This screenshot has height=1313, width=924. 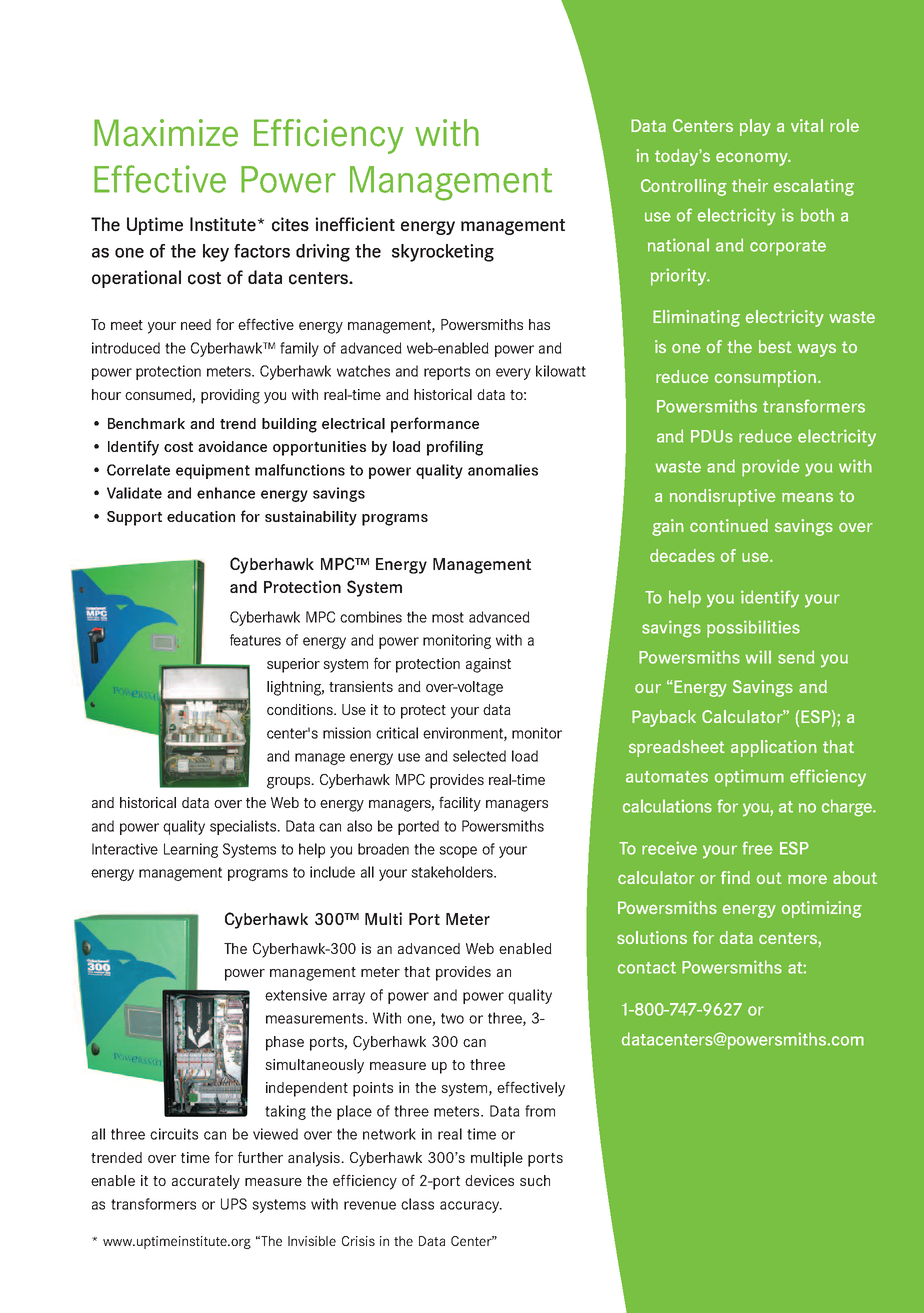 What do you see at coordinates (750, 185) in the screenshot?
I see `their` at bounding box center [750, 185].
